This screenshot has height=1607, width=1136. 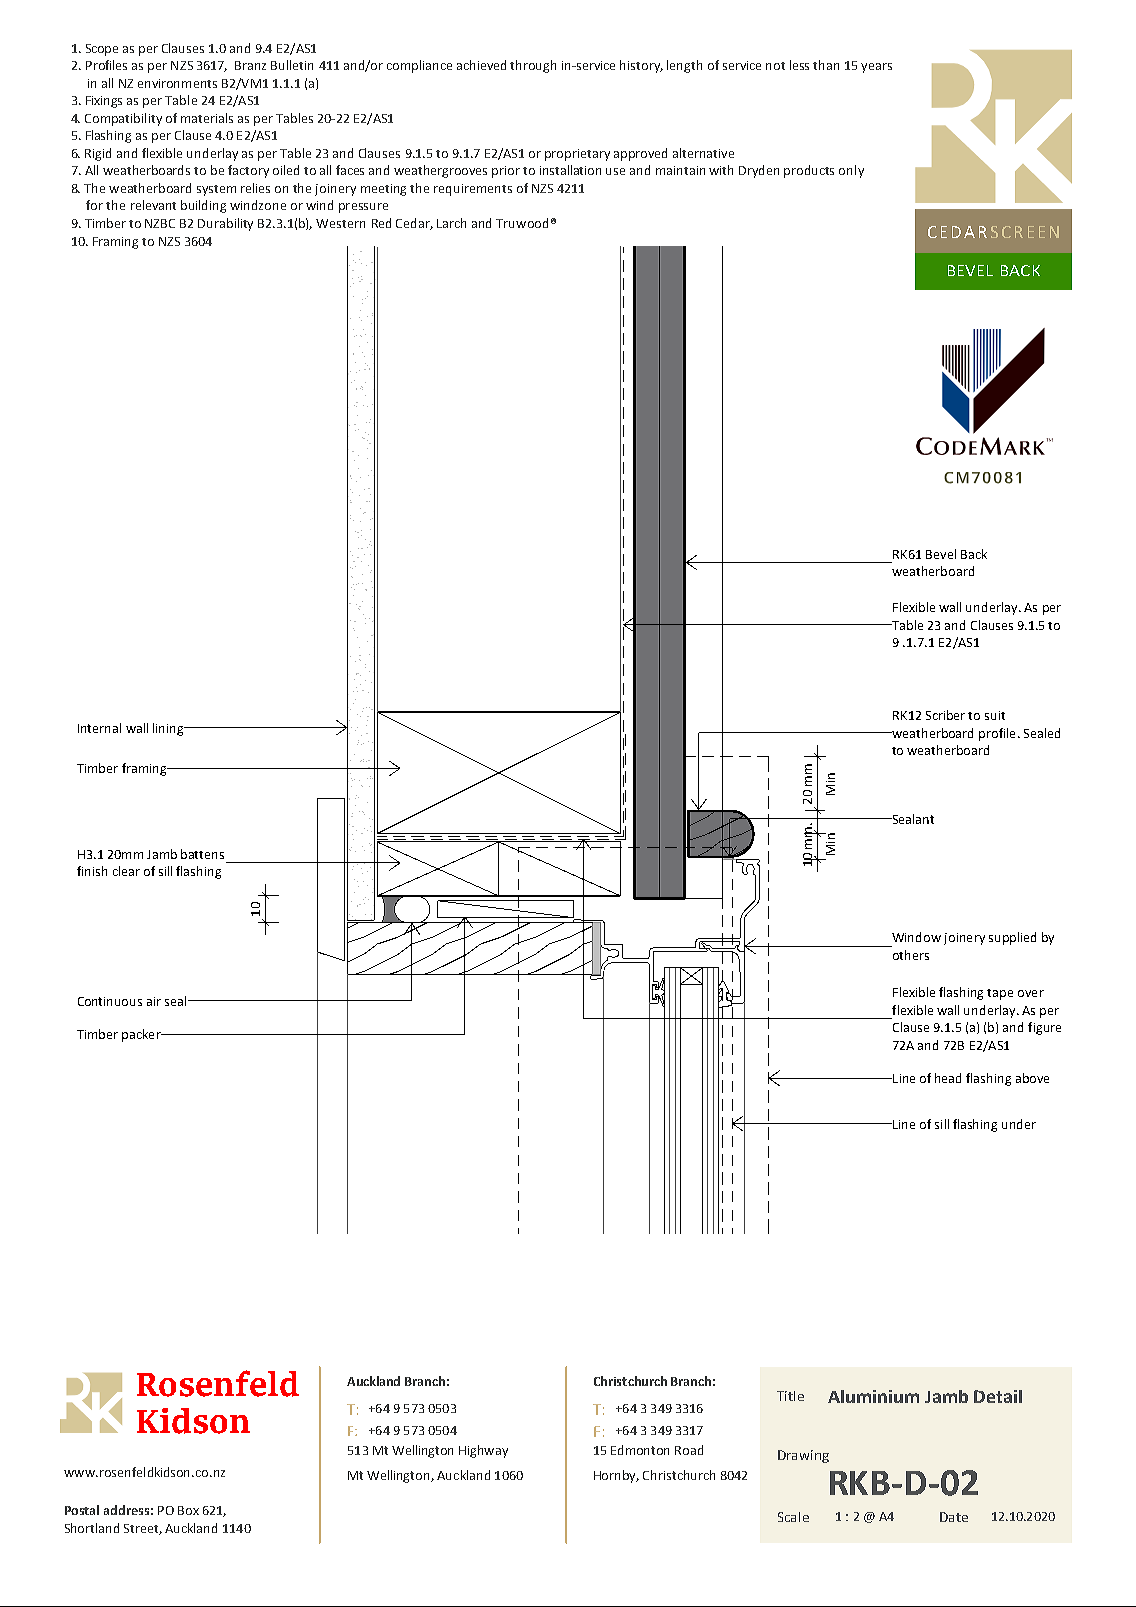 I want to click on Scriber, so click(x=945, y=715).
